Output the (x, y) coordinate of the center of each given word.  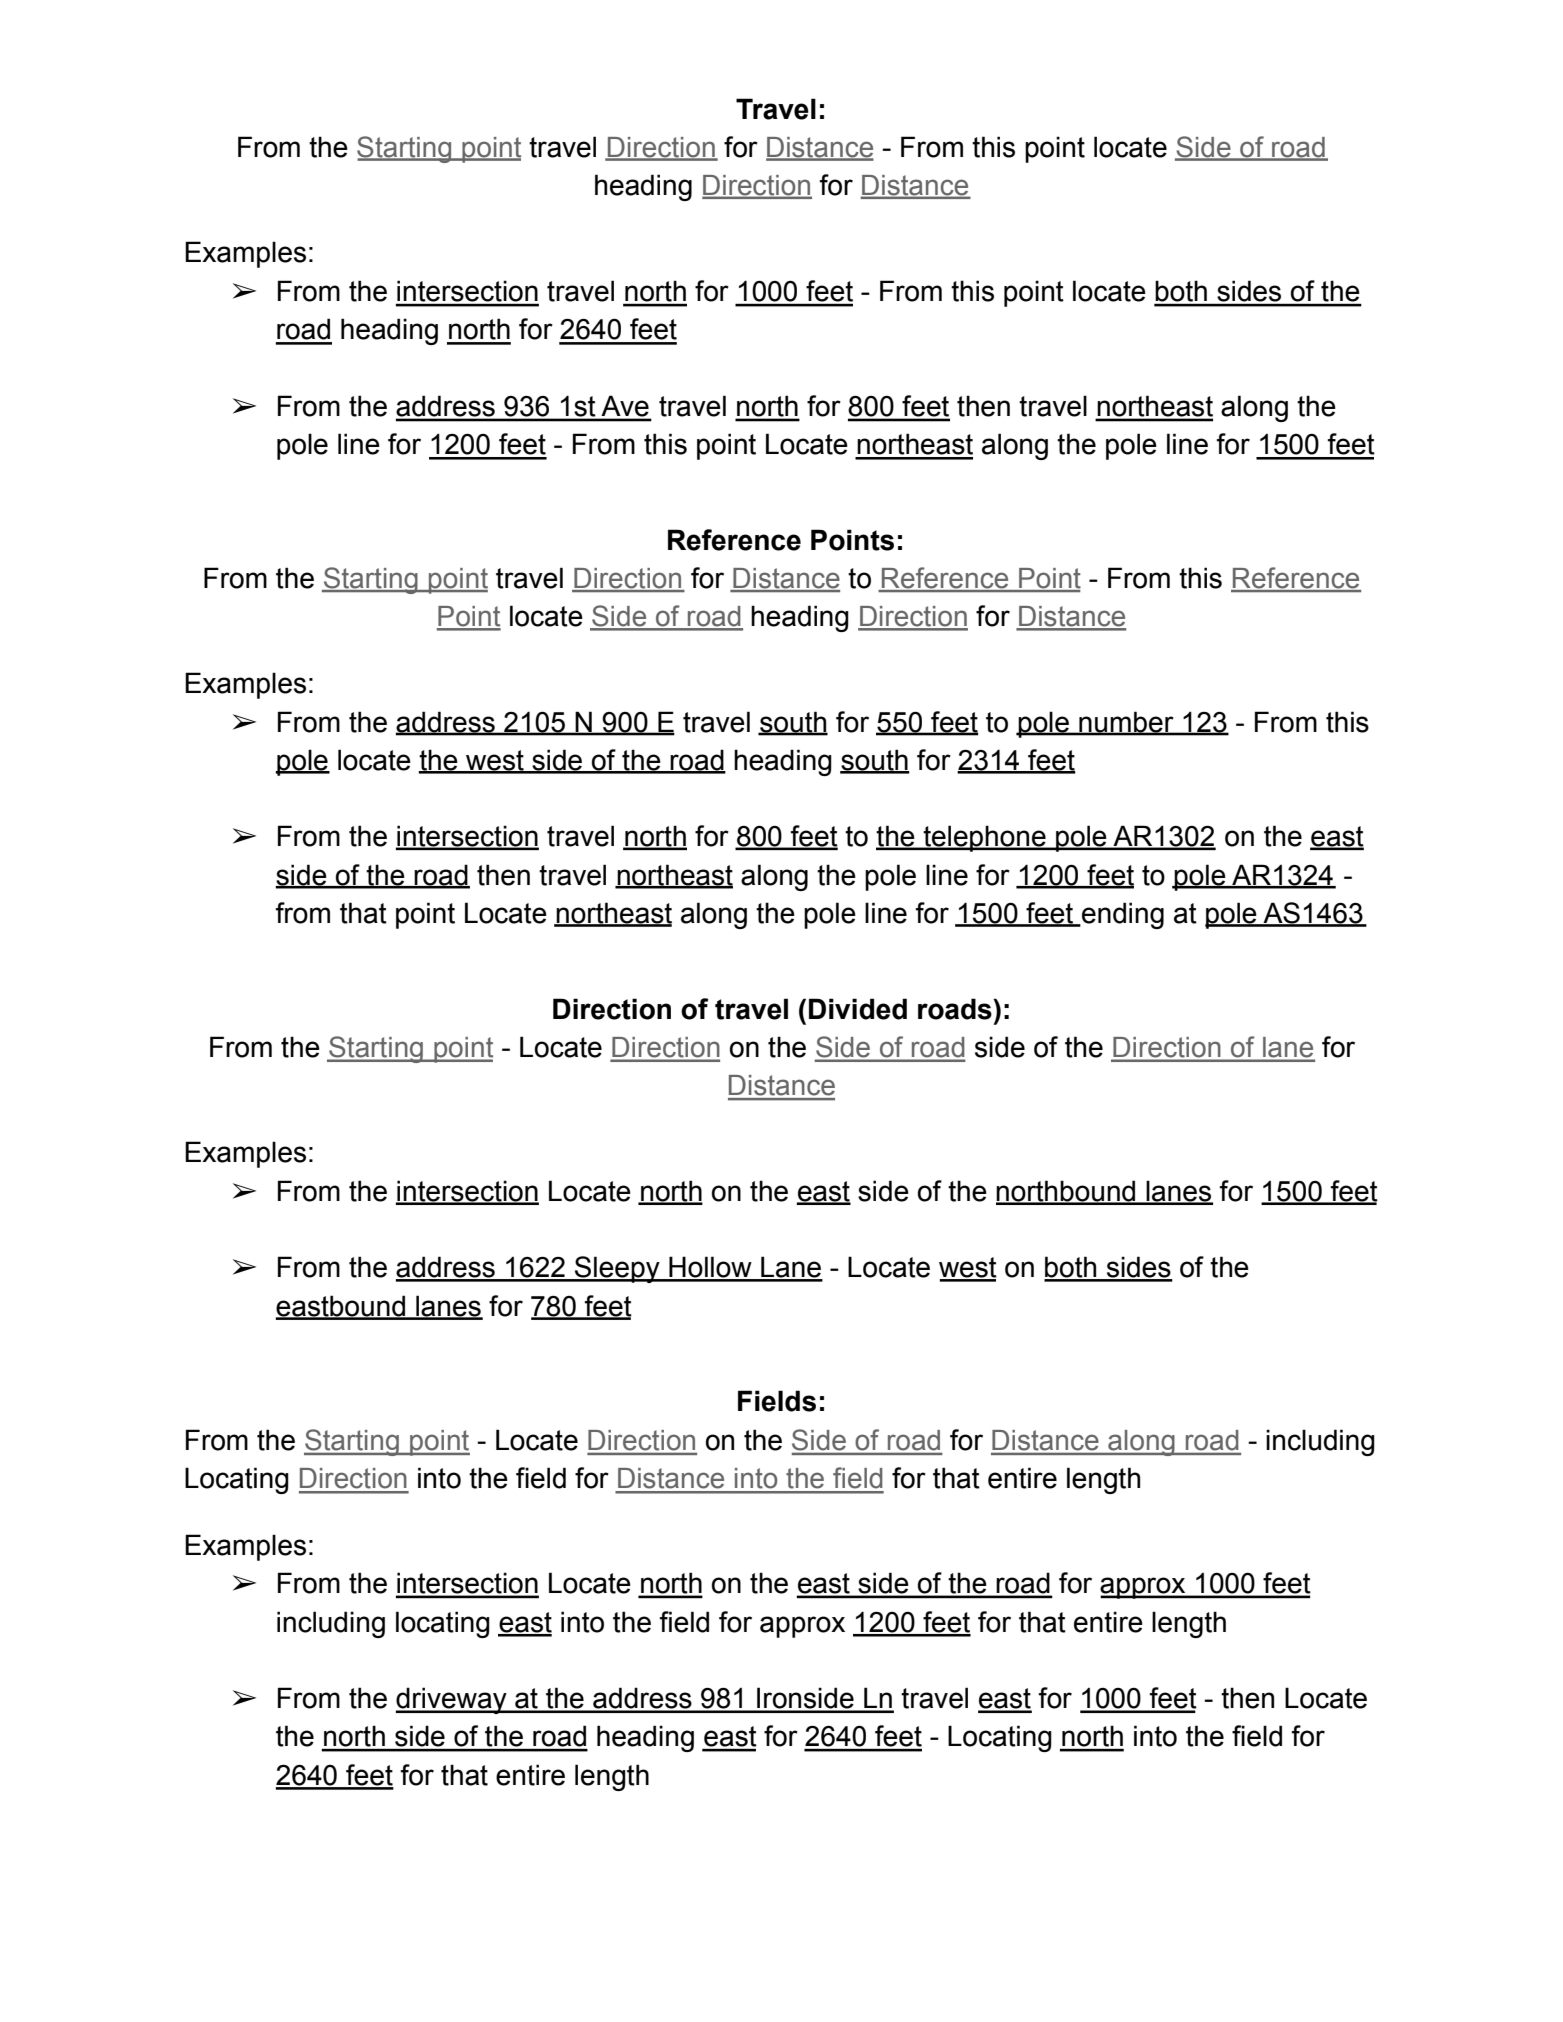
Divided (858, 1009)
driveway (452, 1700)
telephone (984, 838)
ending (1122, 915)
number (1126, 723)
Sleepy (617, 1269)
